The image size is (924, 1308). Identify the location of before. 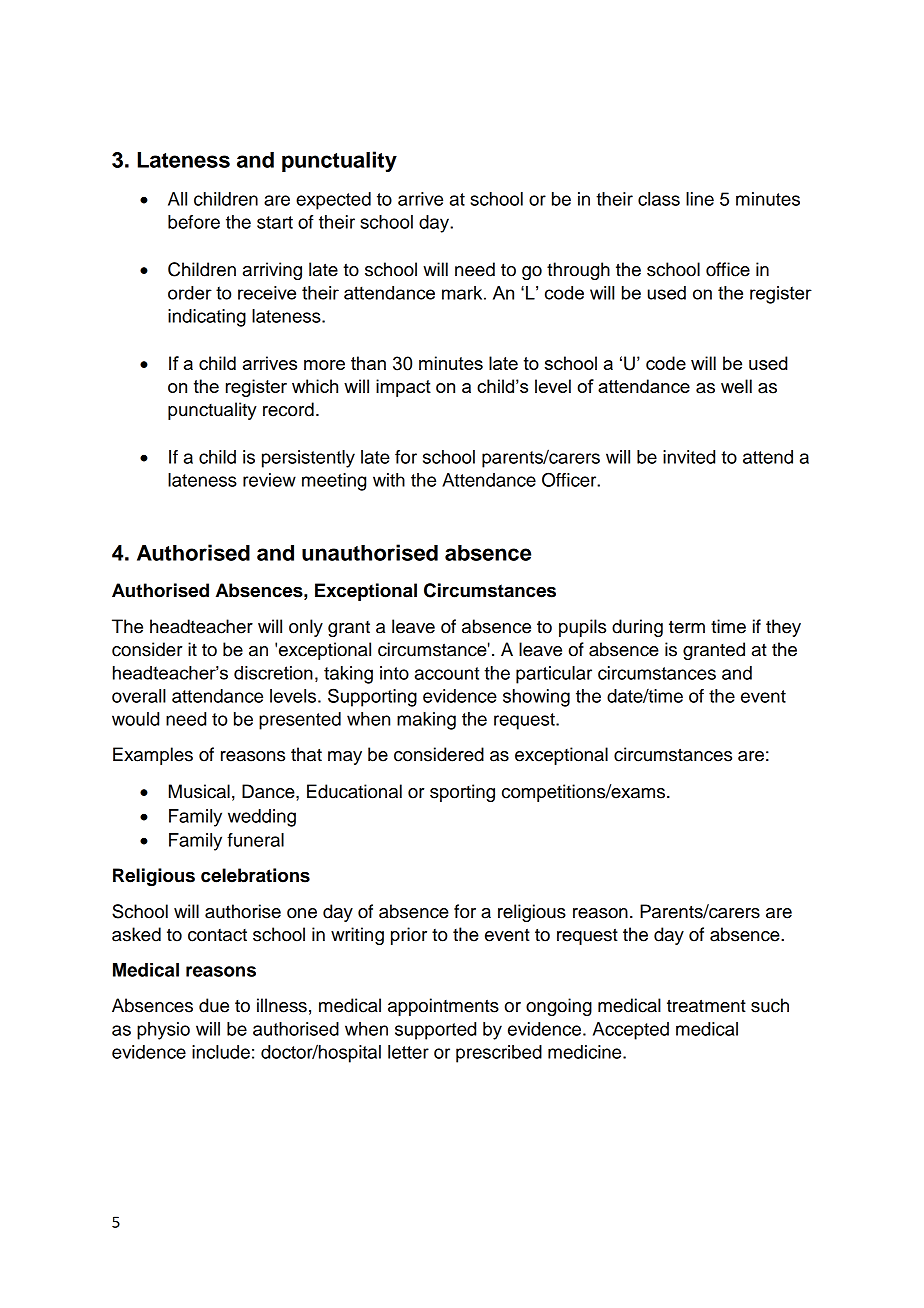
(194, 222).
